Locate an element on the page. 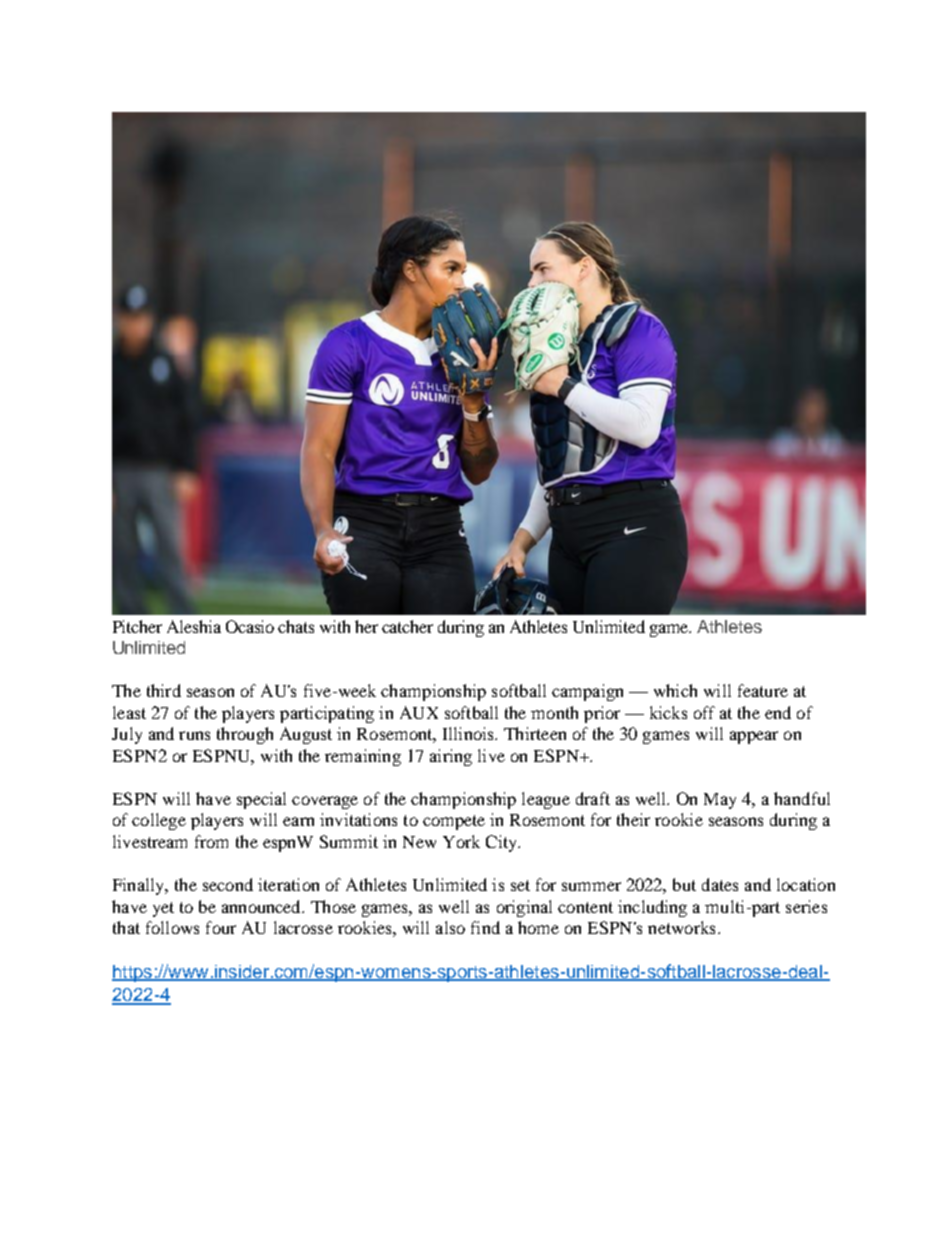  networks is located at coordinates (681, 927).
